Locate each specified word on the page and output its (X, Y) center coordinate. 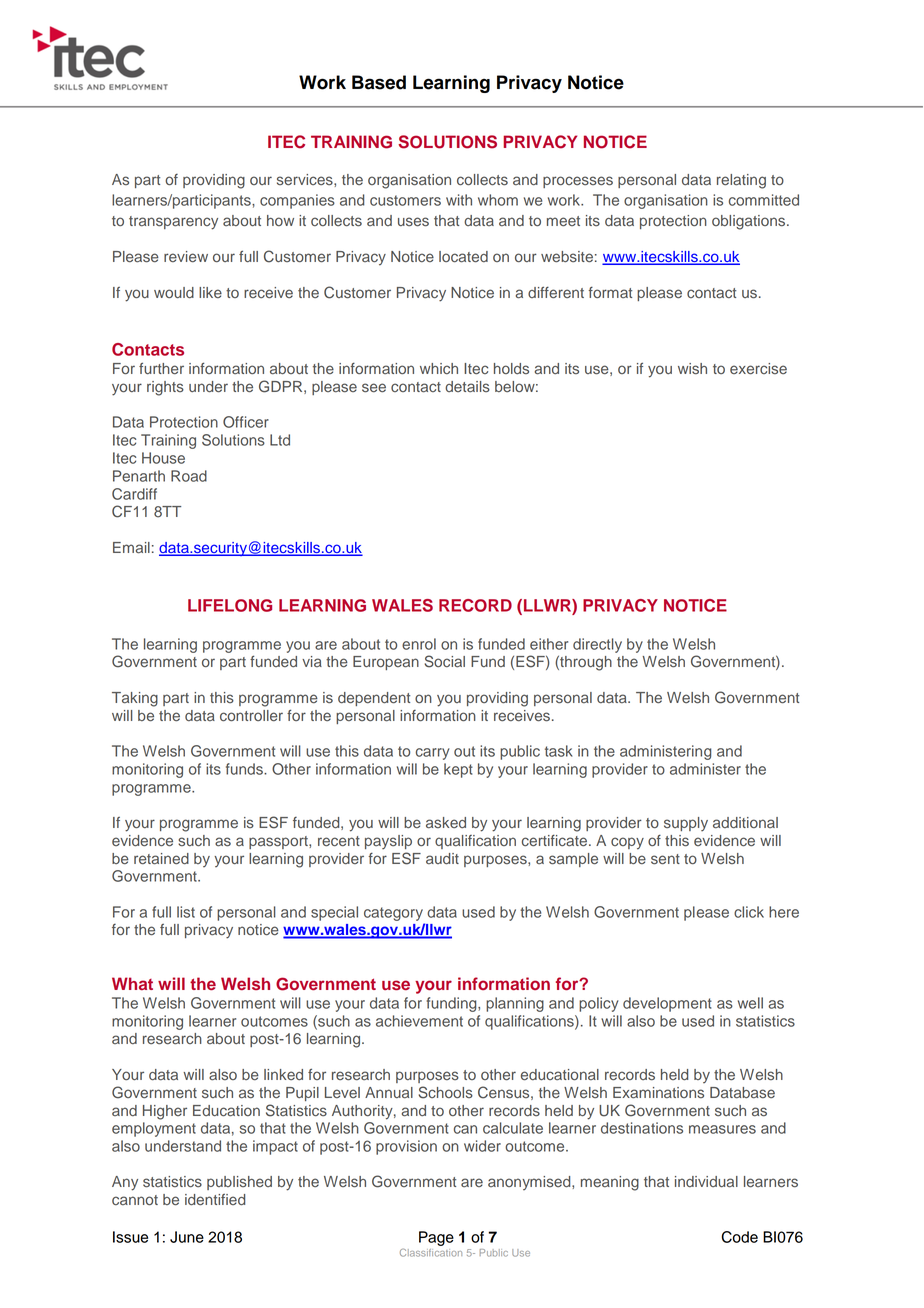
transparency (173, 223)
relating (741, 181)
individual (706, 1182)
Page (436, 1238)
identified (215, 1200)
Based (379, 82)
